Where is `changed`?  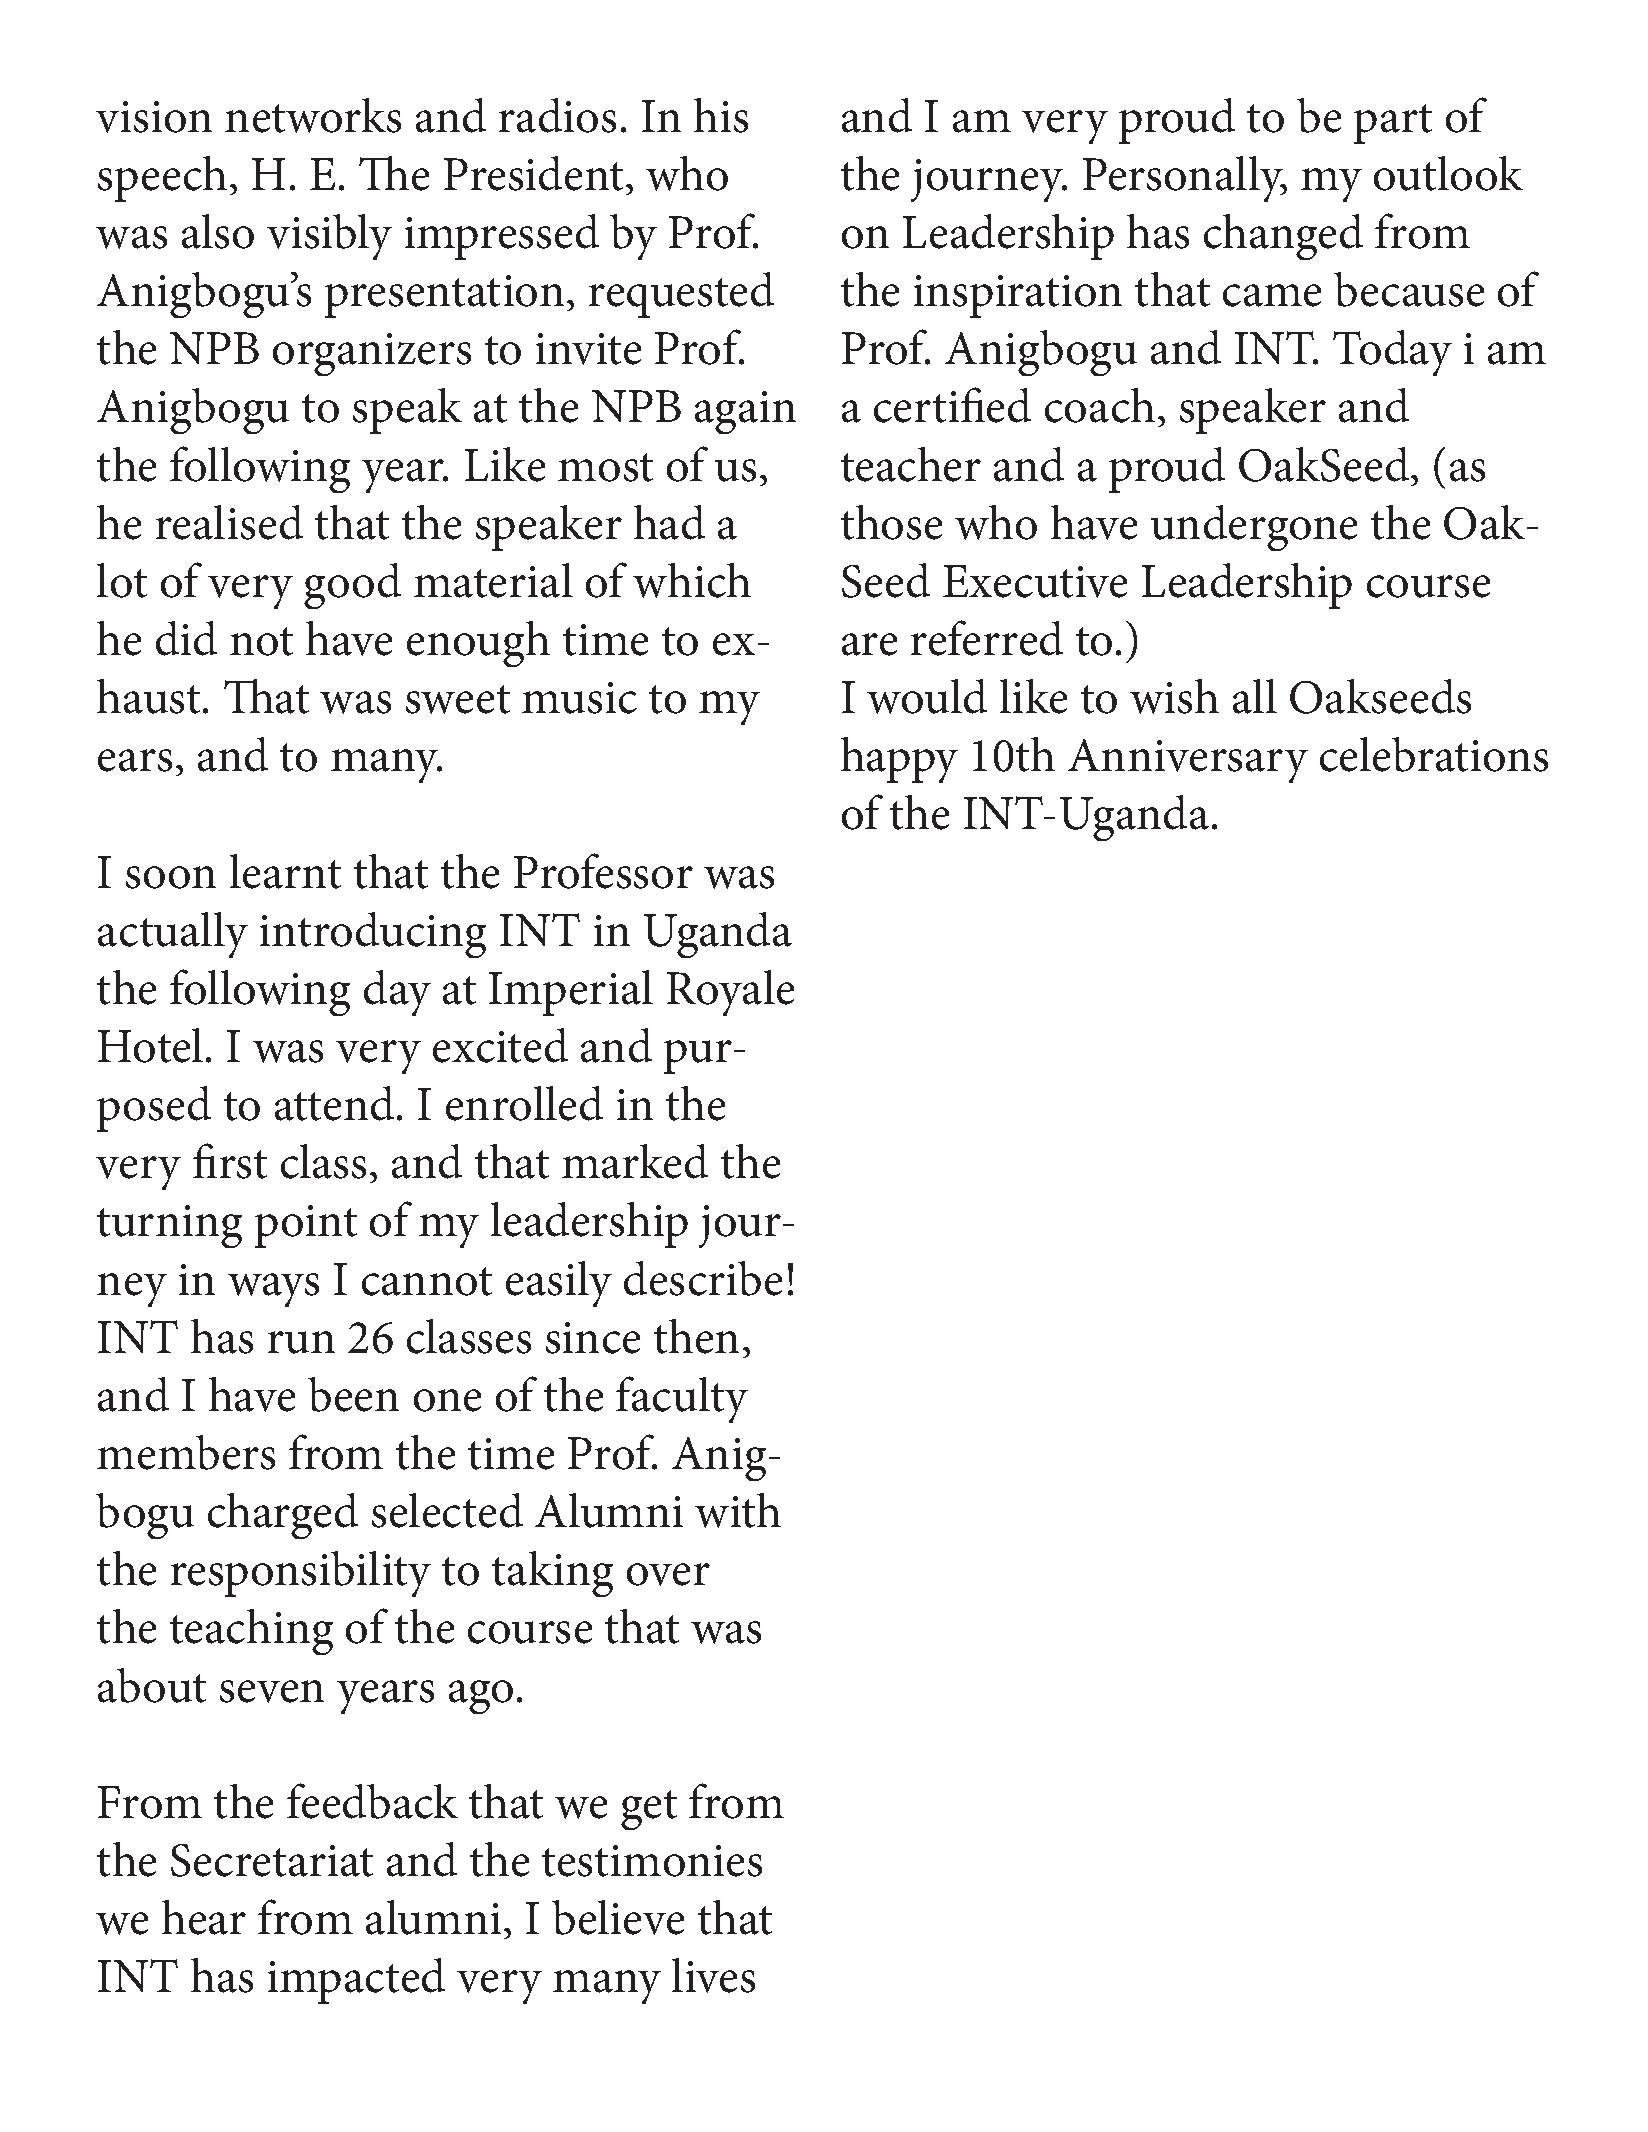 changed is located at coordinates (1283, 237).
